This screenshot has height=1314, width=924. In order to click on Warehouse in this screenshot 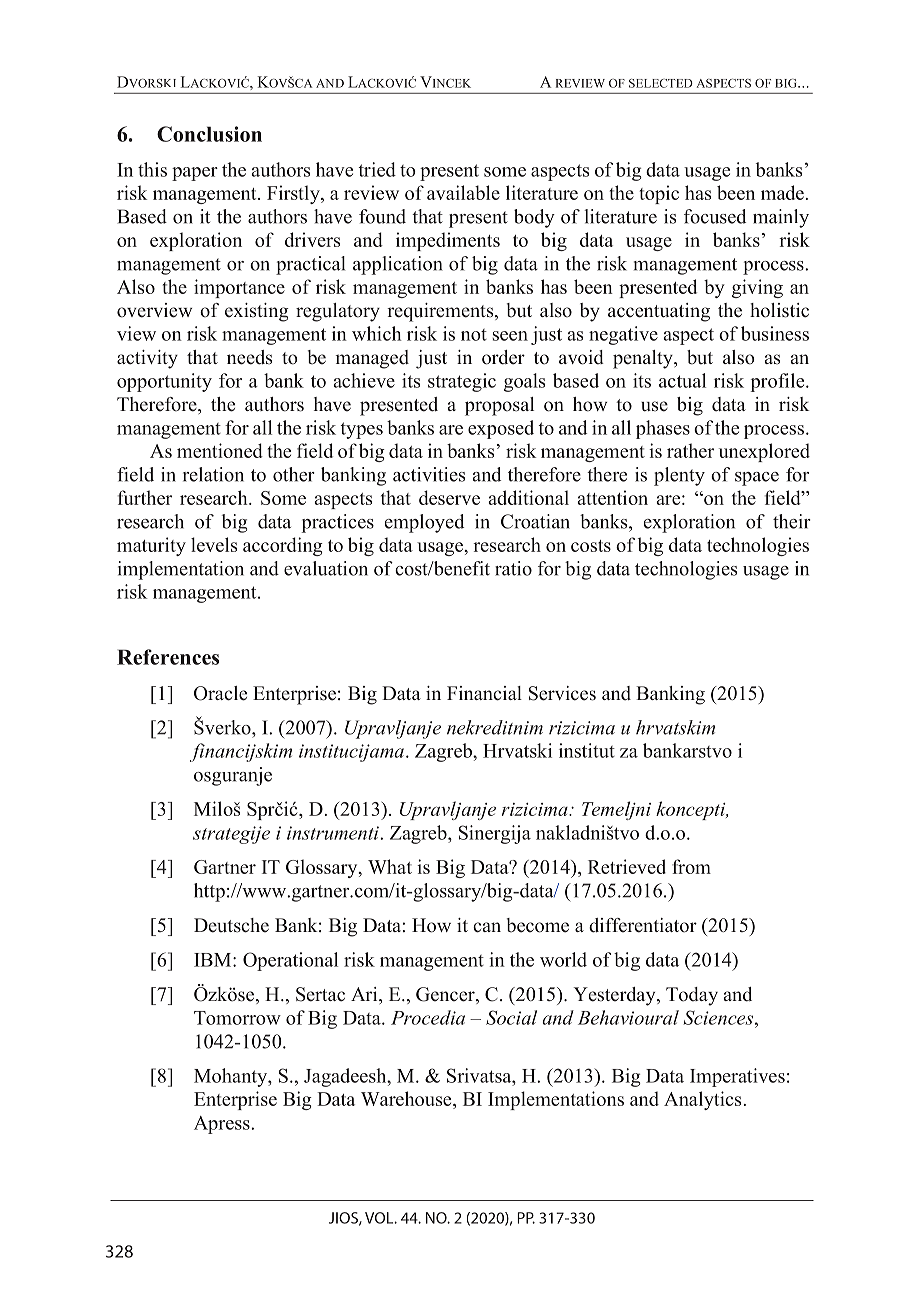, I will do `click(407, 1100)`.
